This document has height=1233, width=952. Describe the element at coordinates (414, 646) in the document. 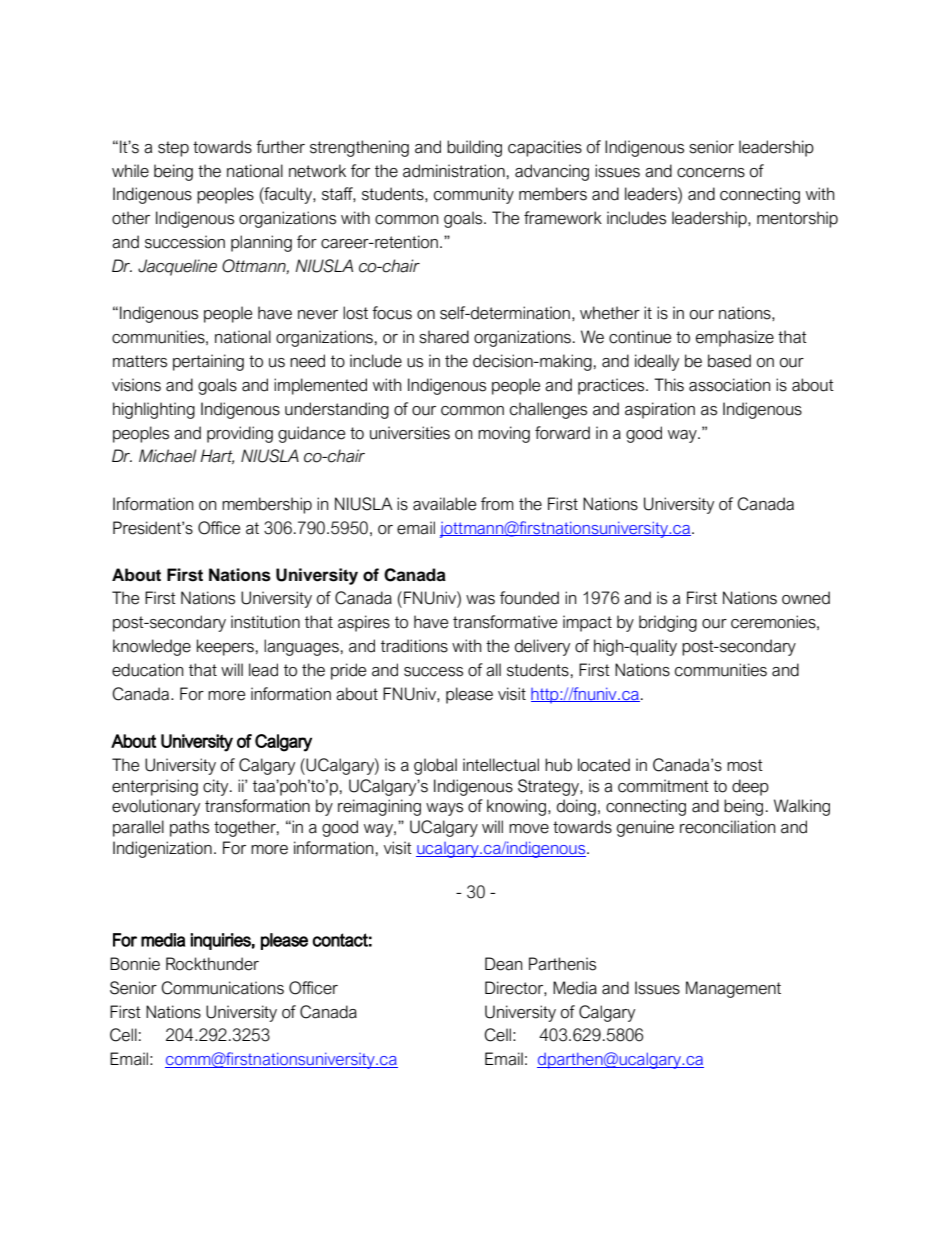

I see `traditions` at that location.
